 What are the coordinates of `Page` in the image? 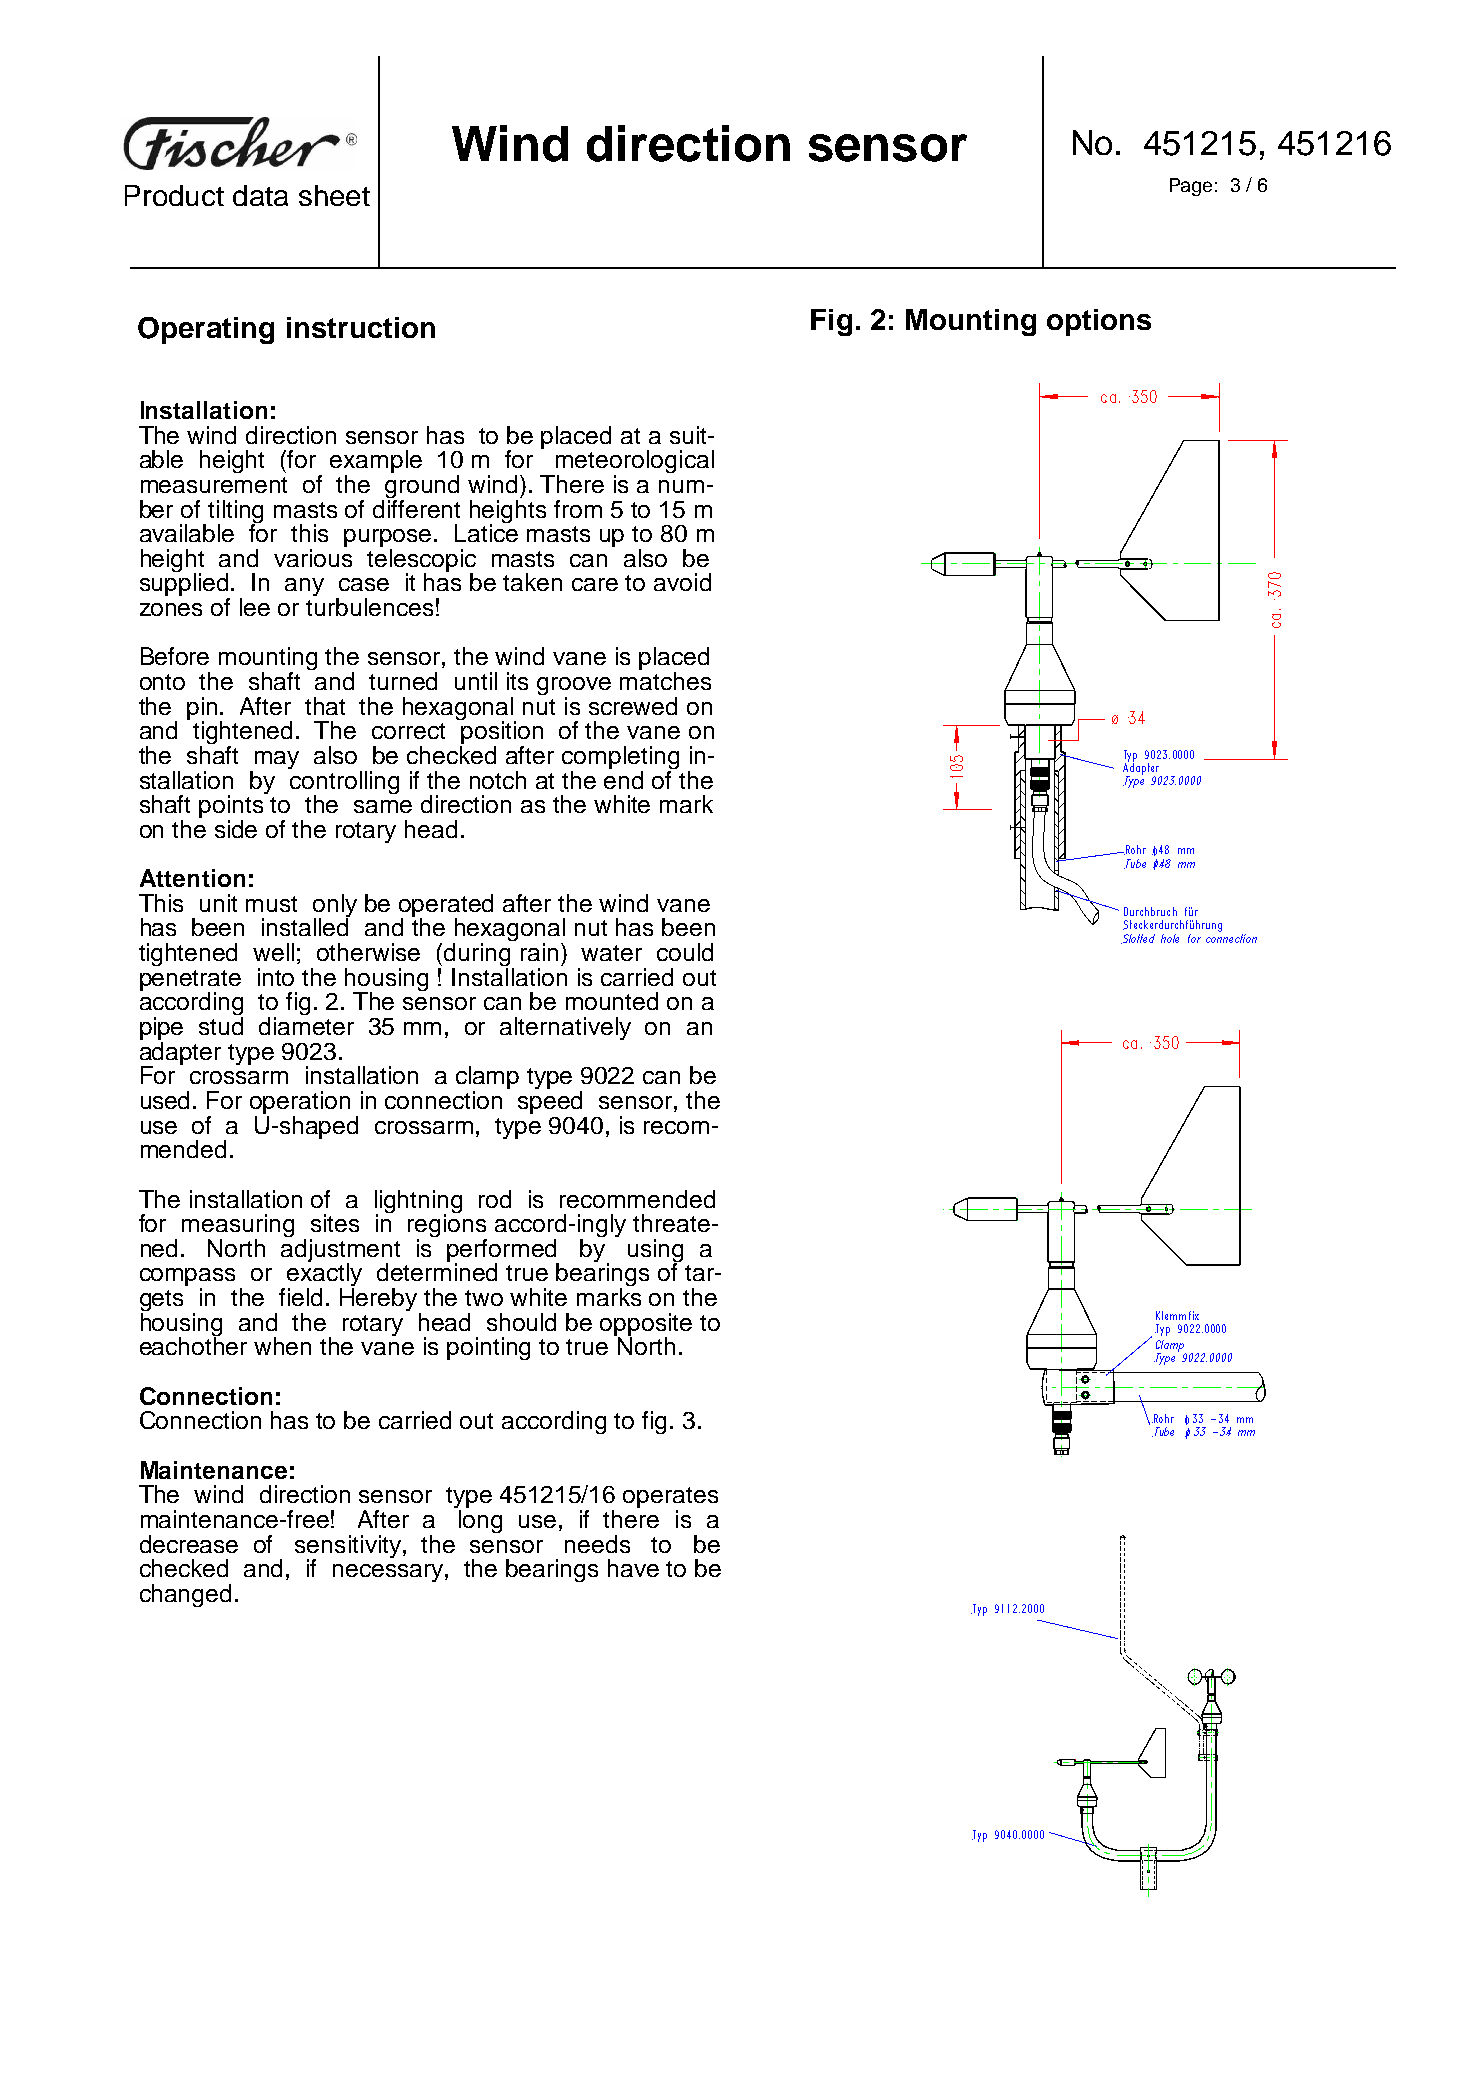 It's located at (1191, 187).
